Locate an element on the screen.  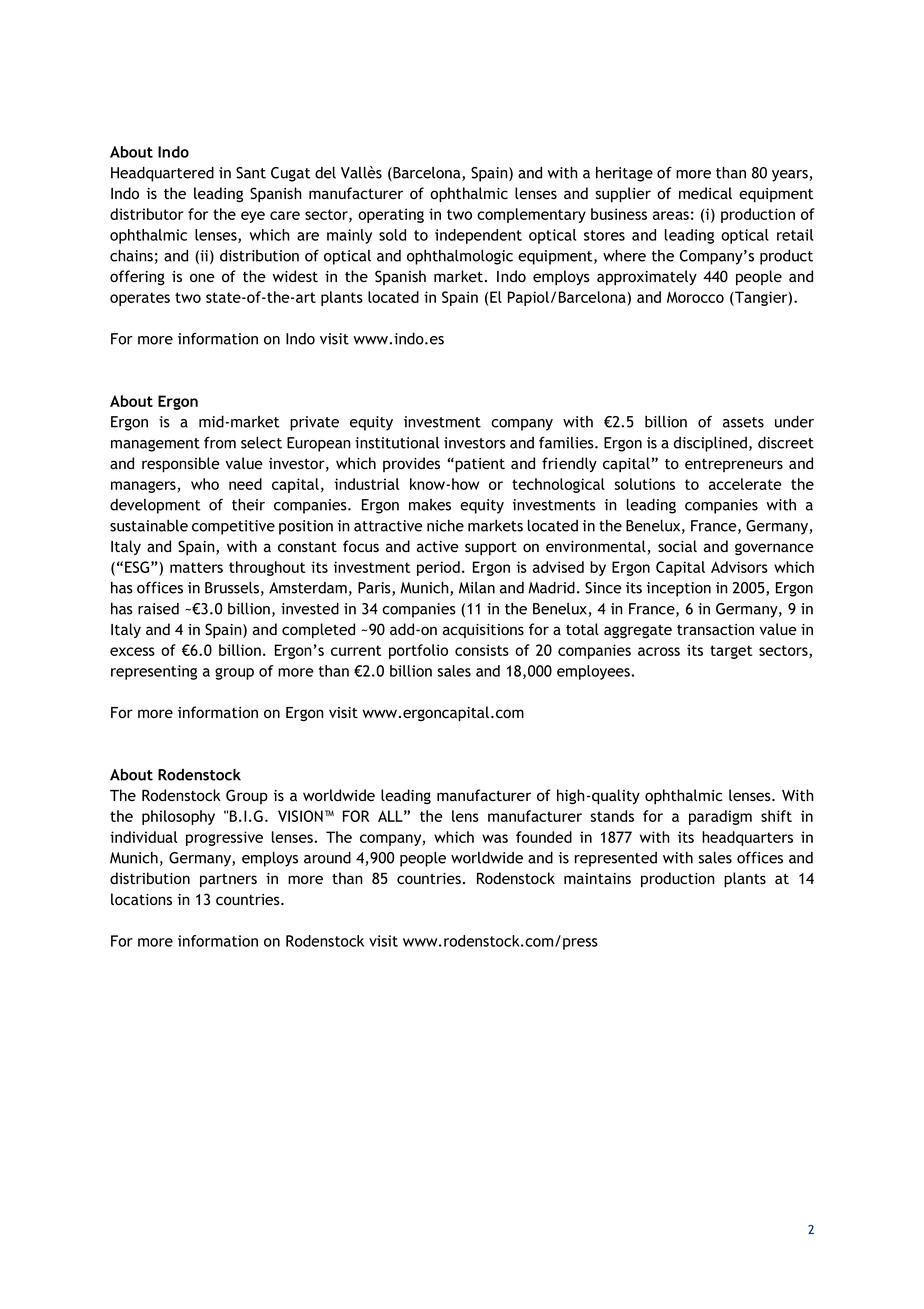
Sant is located at coordinates (251, 173).
